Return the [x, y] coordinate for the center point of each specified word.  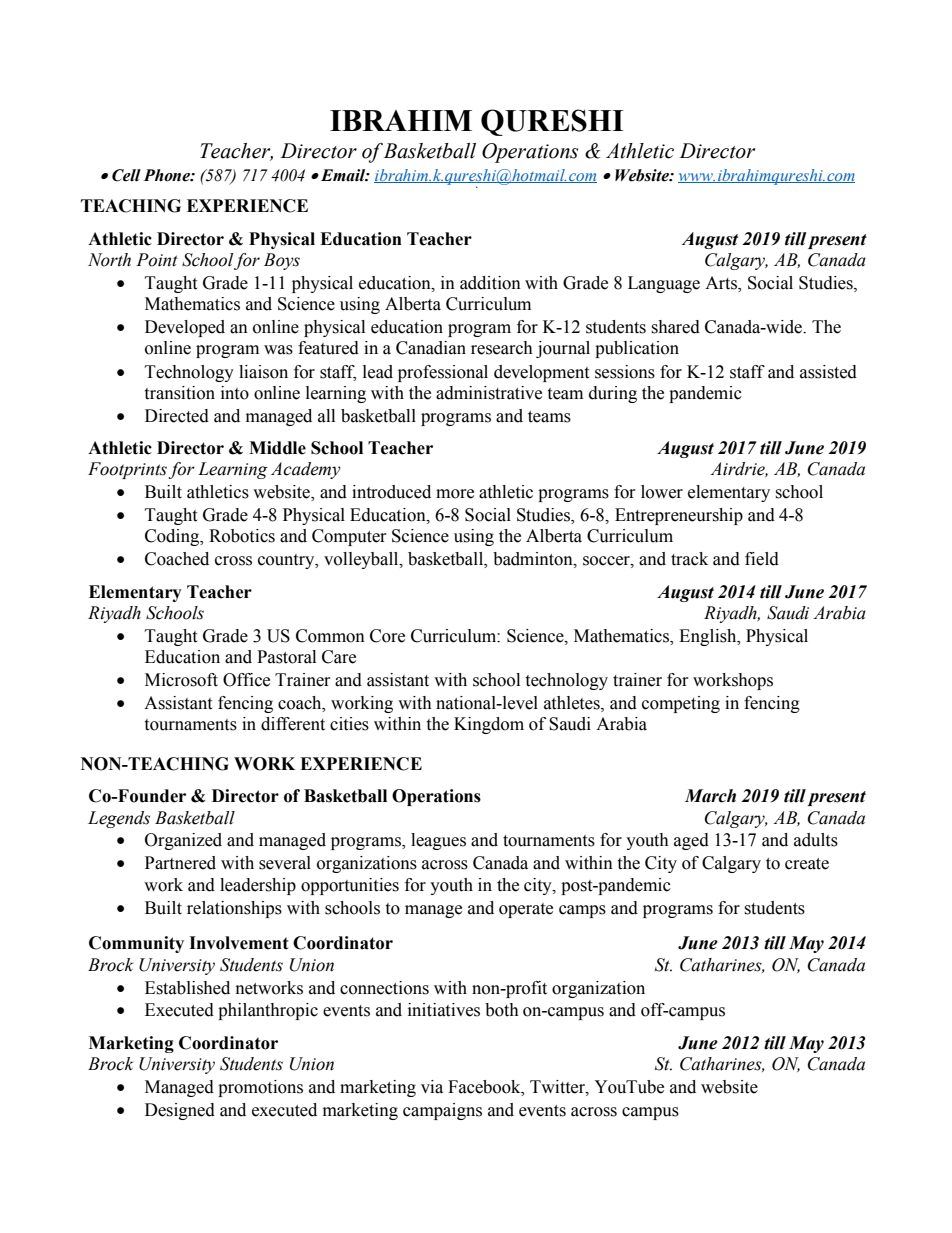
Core [387, 636]
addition [490, 283]
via [432, 1087]
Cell [126, 175]
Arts [722, 284]
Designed [180, 1111]
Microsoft [181, 680]
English [709, 637]
